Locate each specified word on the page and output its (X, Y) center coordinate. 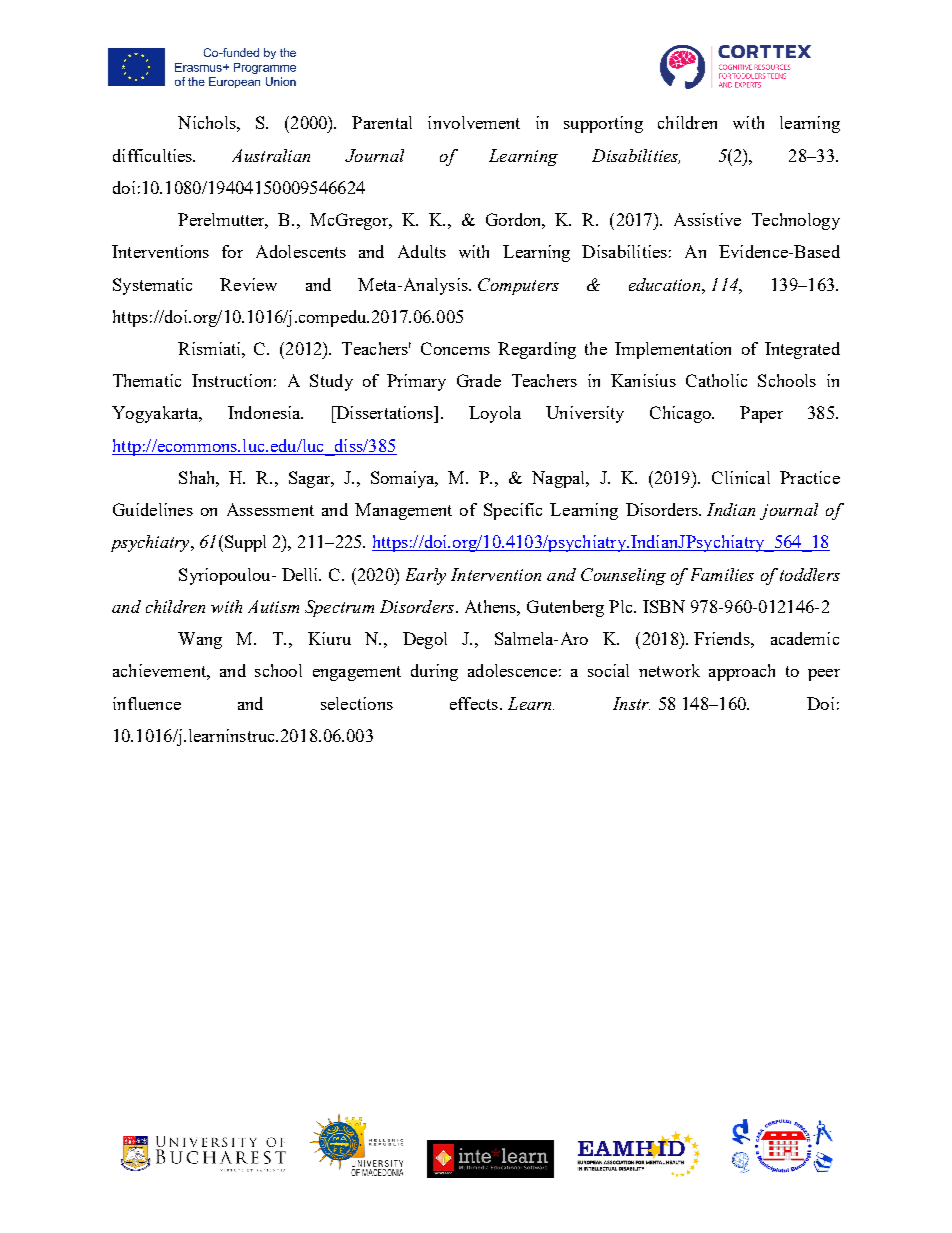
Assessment (270, 509)
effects (475, 703)
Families (722, 574)
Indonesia (265, 412)
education (666, 284)
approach (742, 672)
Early (426, 576)
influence (147, 703)
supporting (603, 124)
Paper (761, 414)
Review (248, 284)
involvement (474, 122)
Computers (518, 286)
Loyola (495, 414)
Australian (271, 155)
